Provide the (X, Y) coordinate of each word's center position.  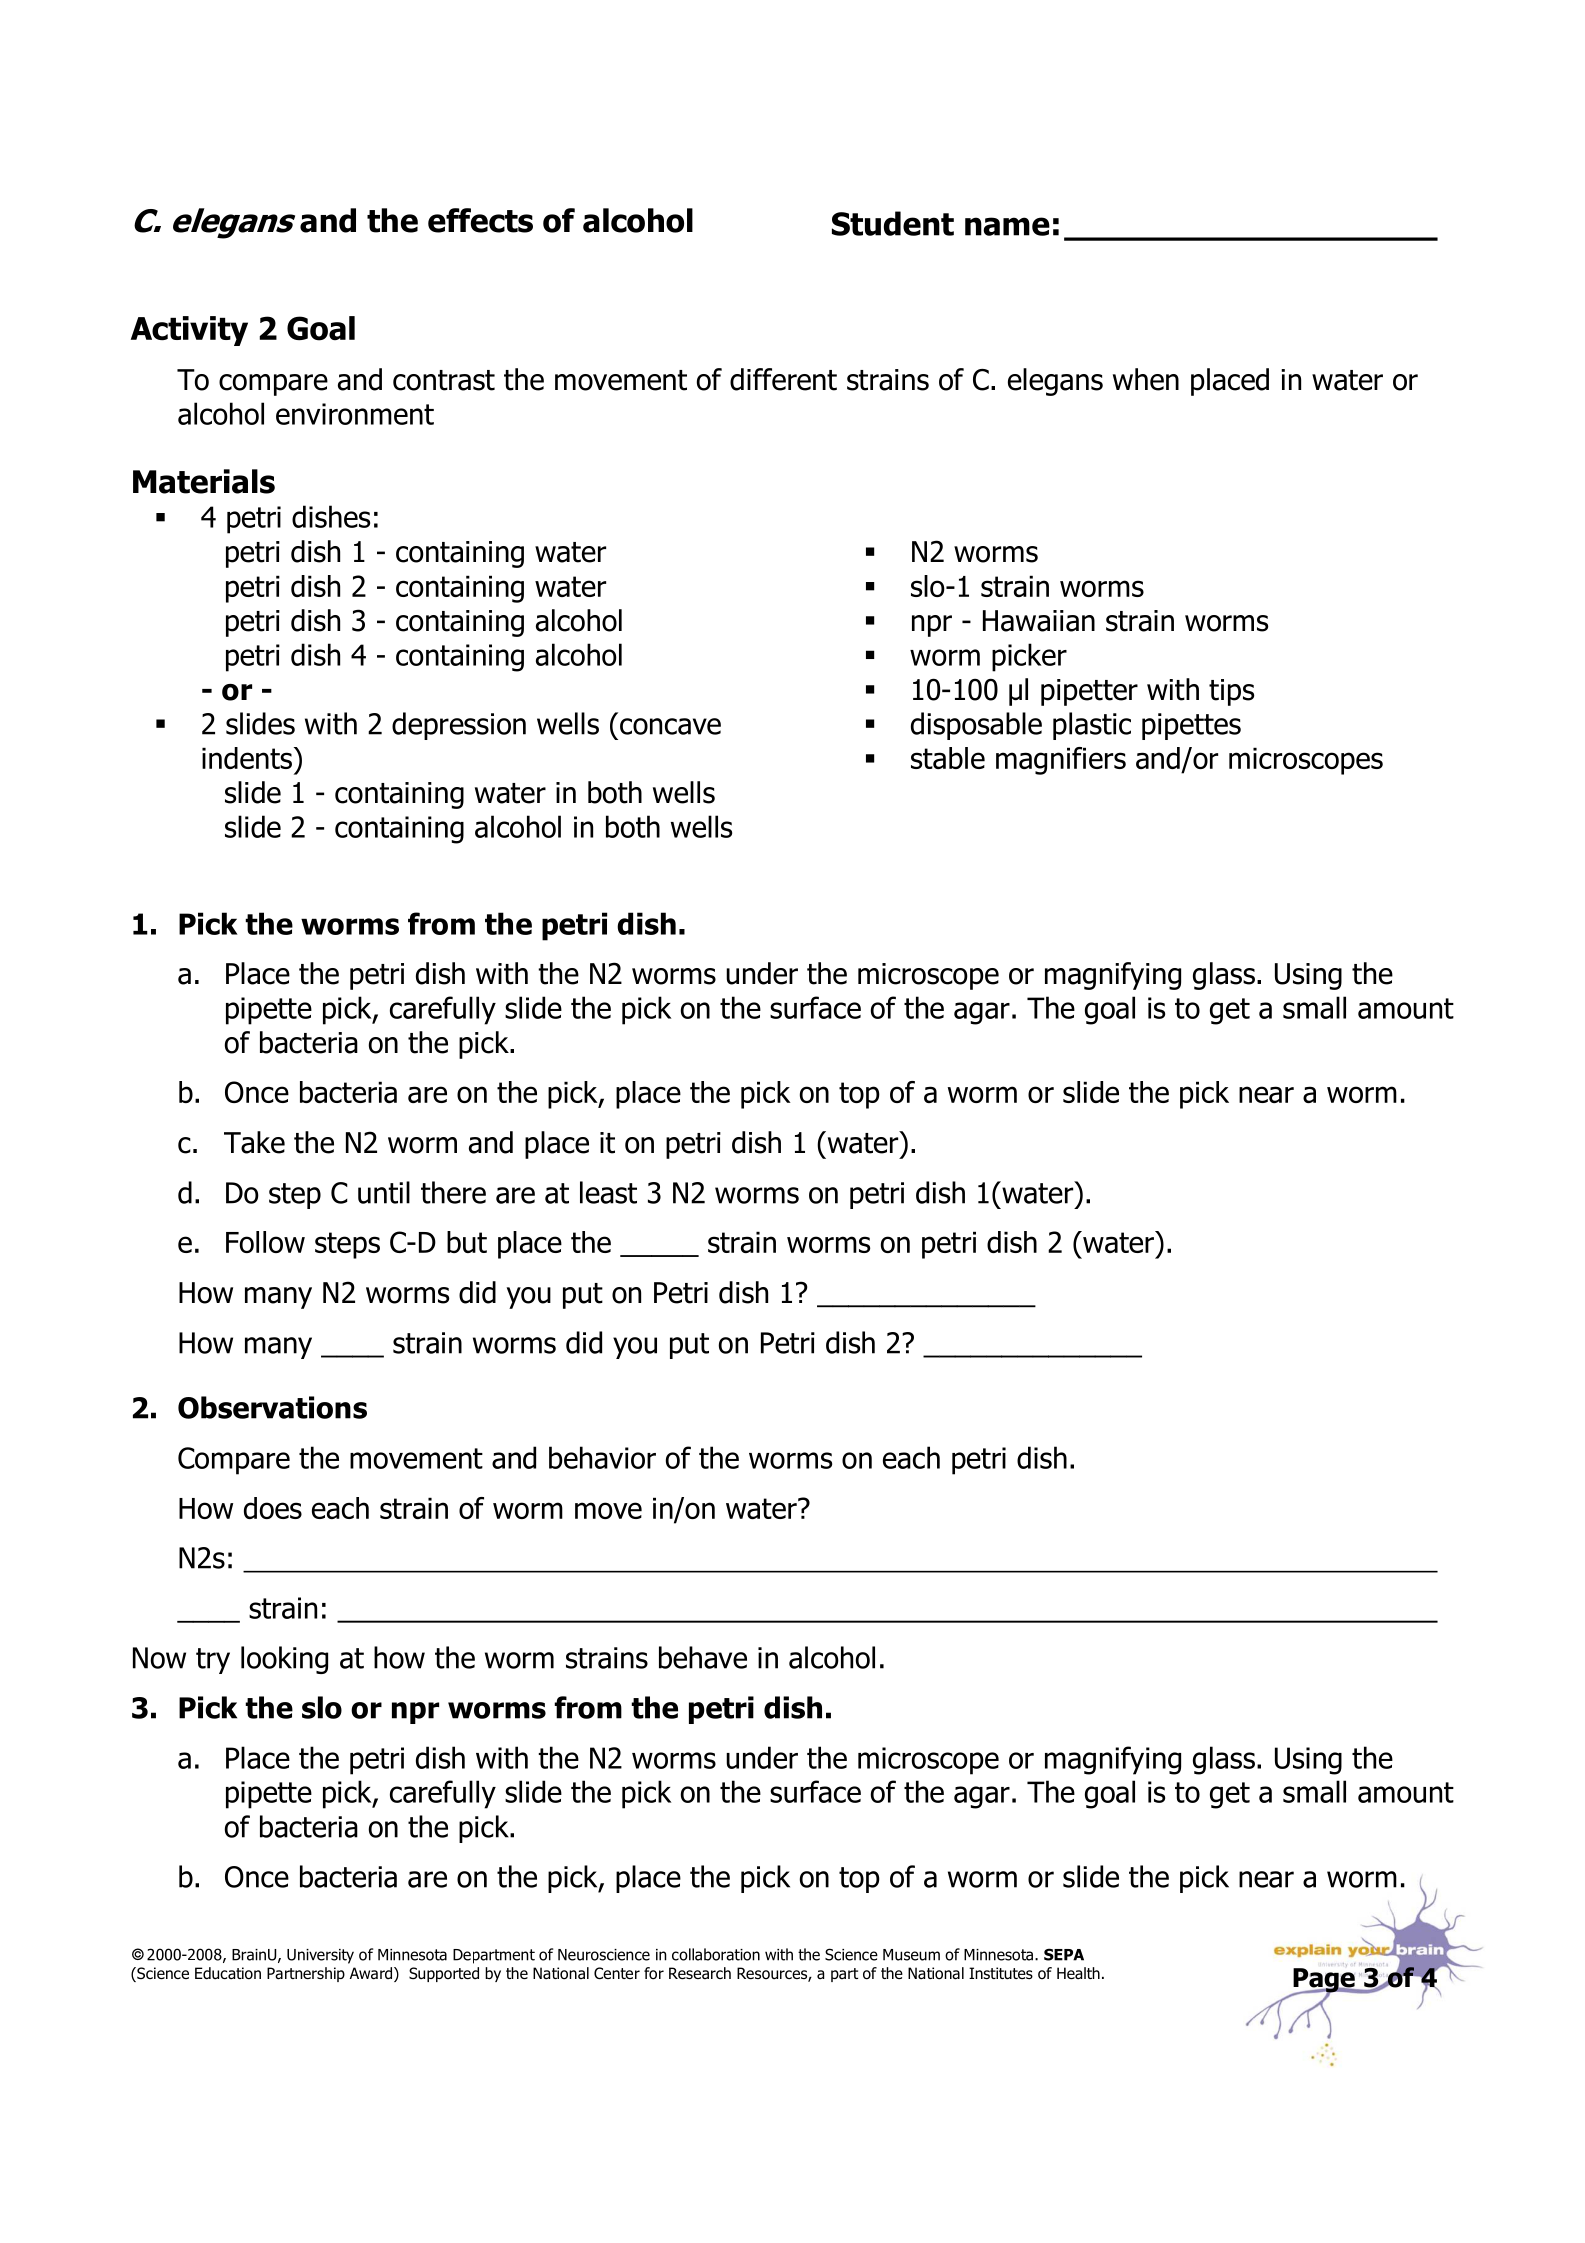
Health (1078, 1973)
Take (254, 1142)
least (608, 1192)
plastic (1092, 726)
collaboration (716, 1954)
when (1146, 379)
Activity (189, 331)
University (320, 1956)
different (783, 379)
